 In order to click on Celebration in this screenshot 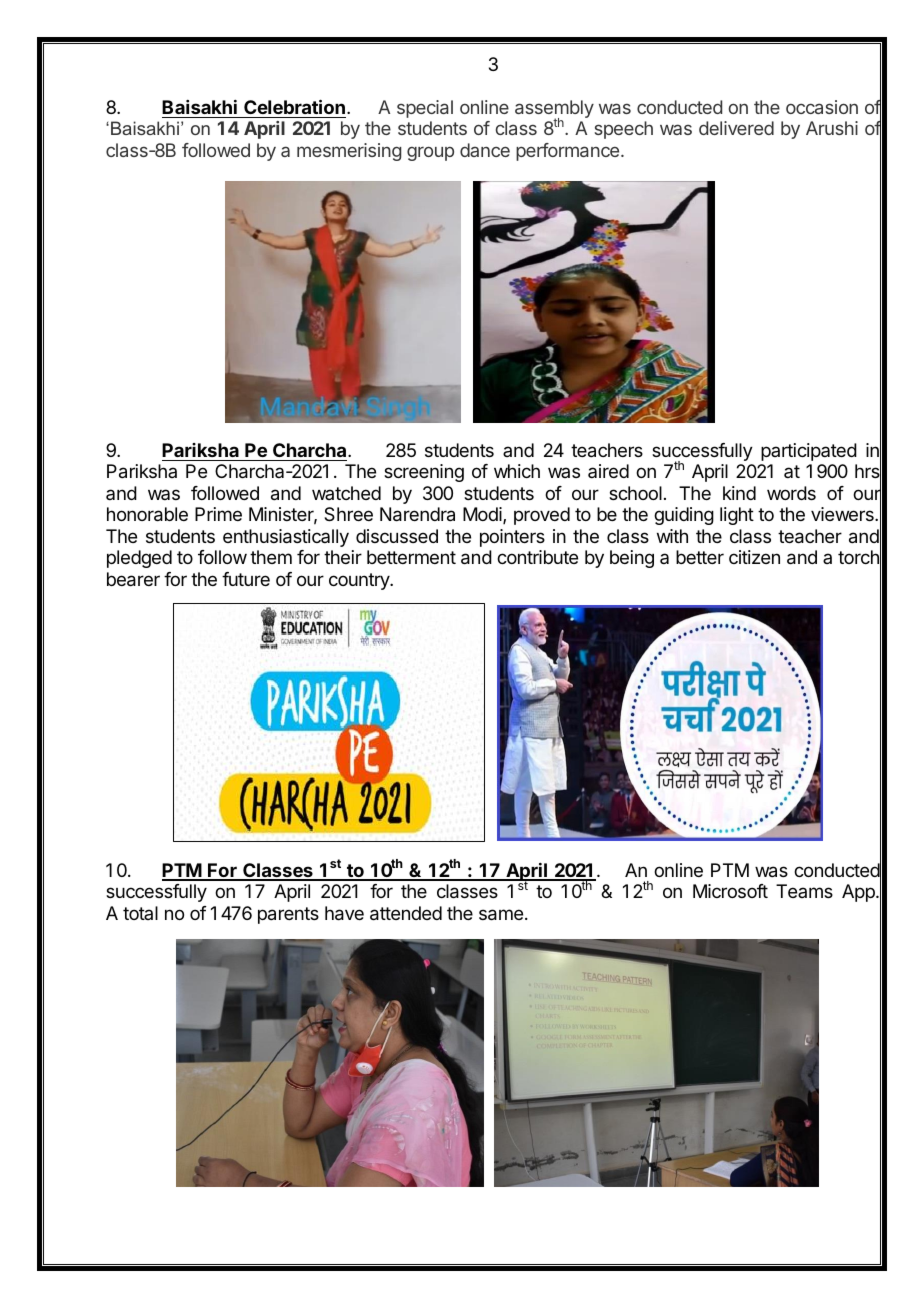, I will do `click(294, 106)`.
